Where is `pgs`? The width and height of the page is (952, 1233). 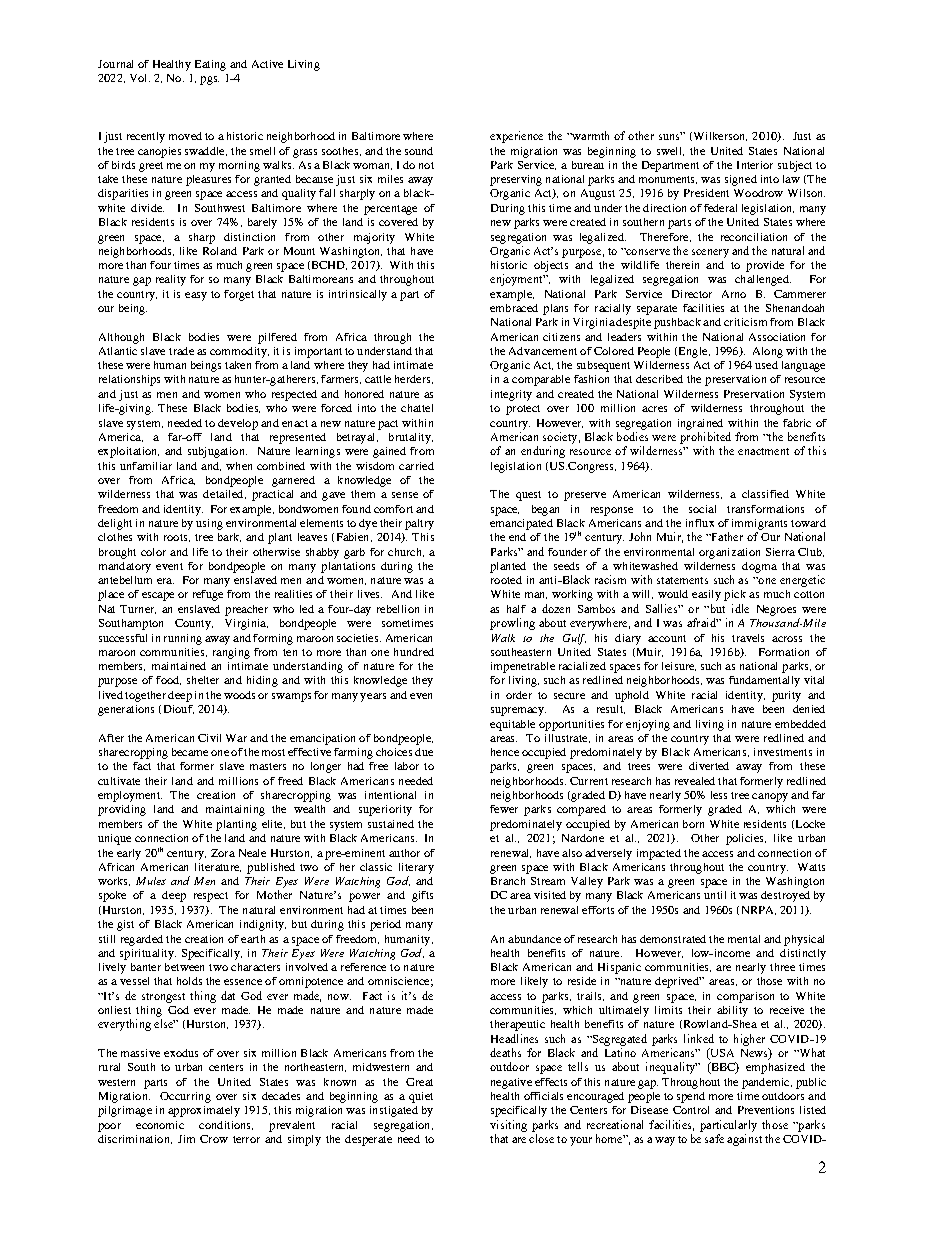
pgs is located at coordinates (209, 80).
